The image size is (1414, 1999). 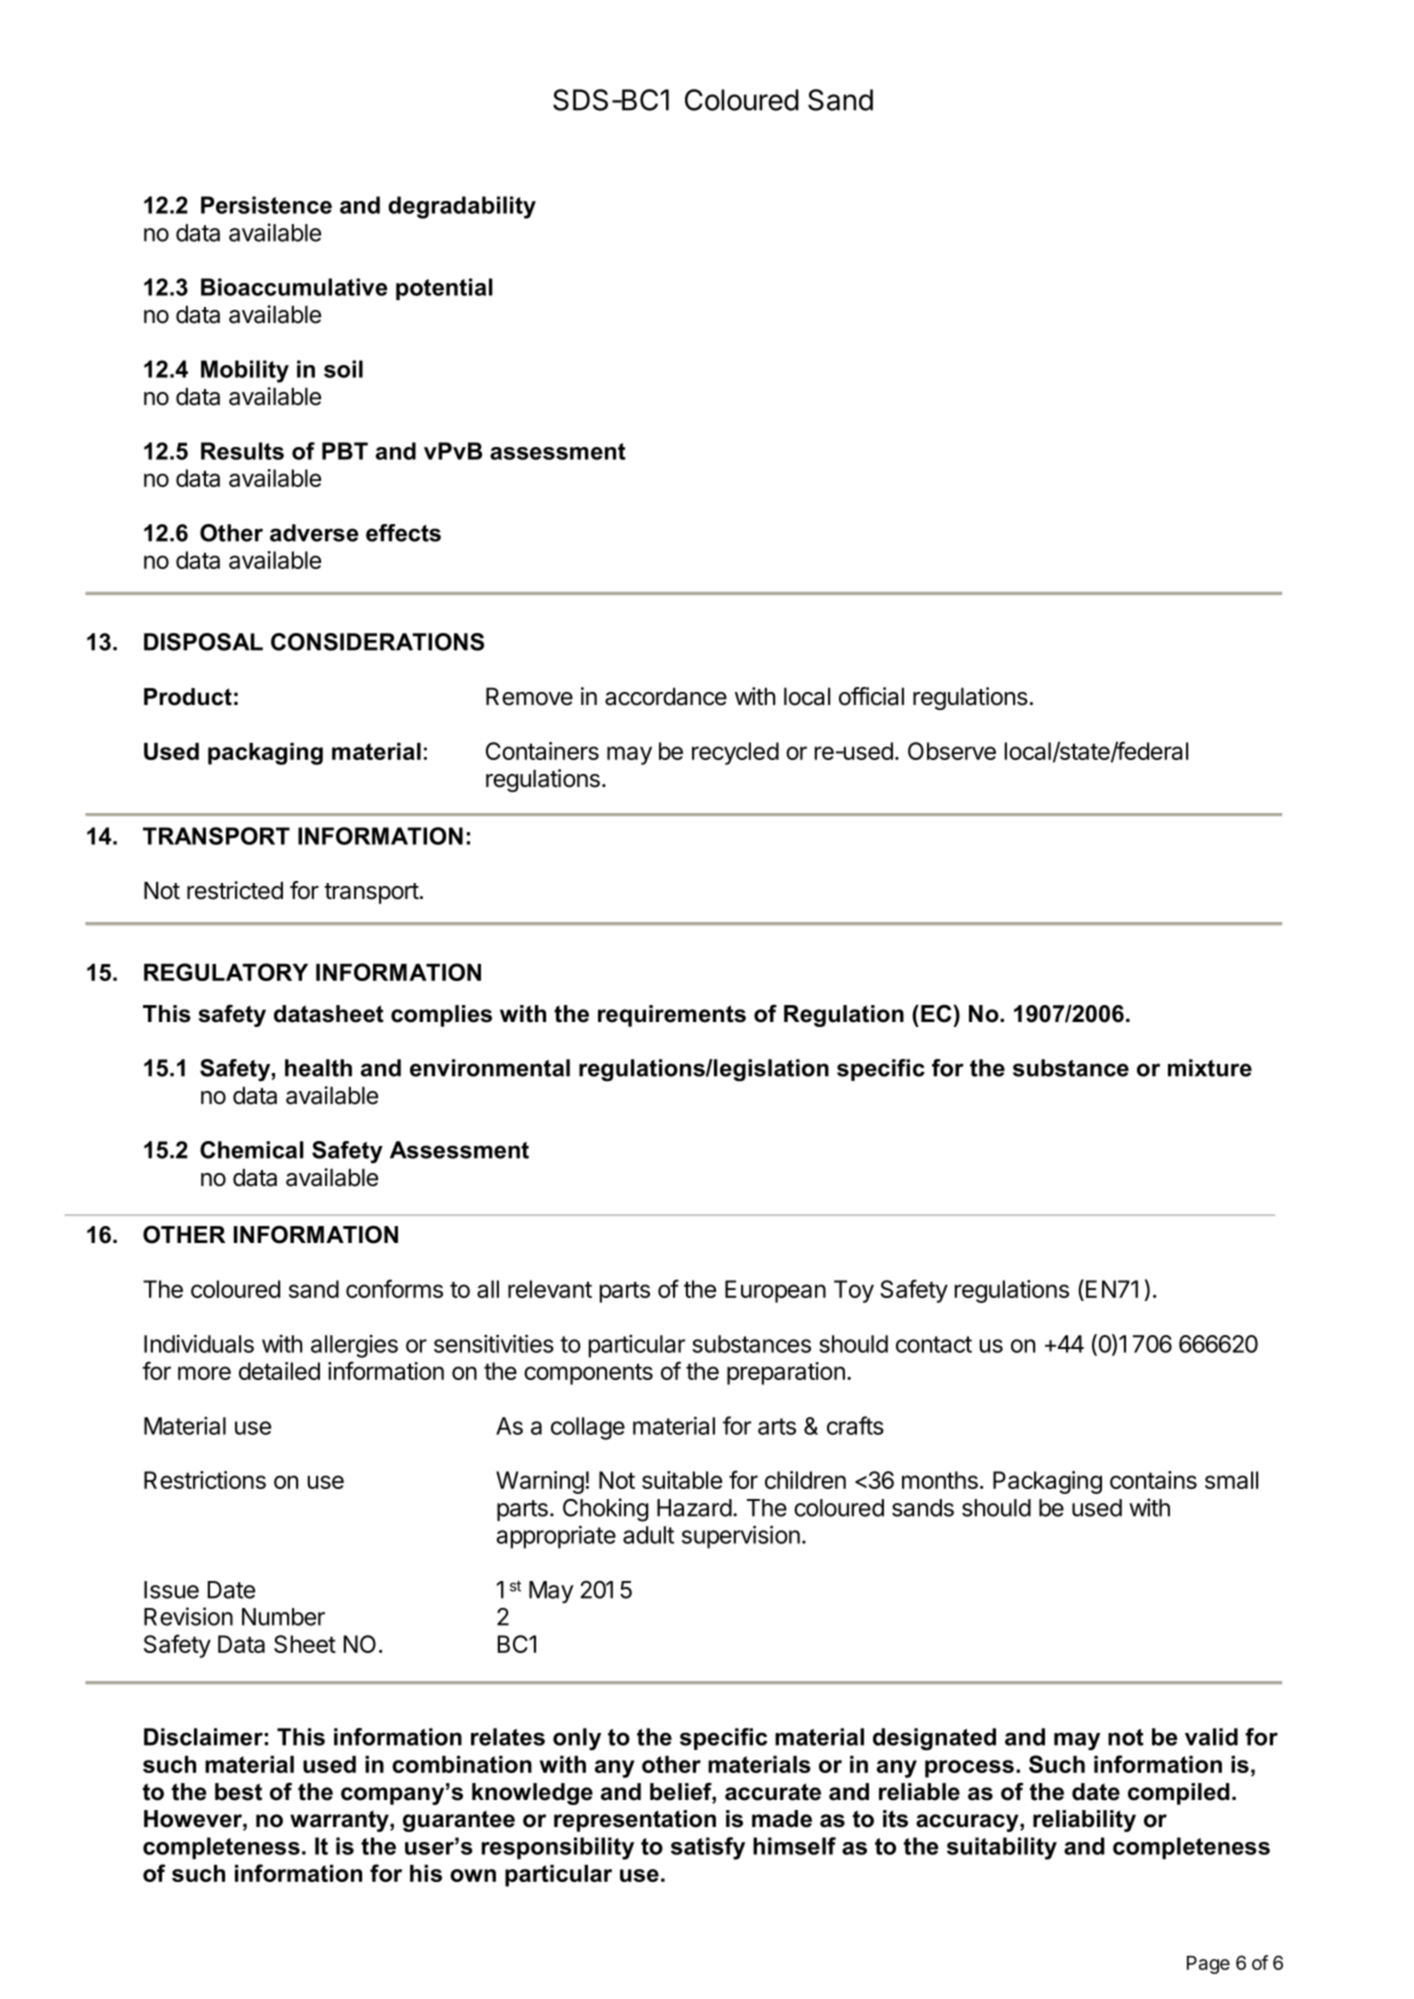 I want to click on requirements, so click(x=672, y=1016).
